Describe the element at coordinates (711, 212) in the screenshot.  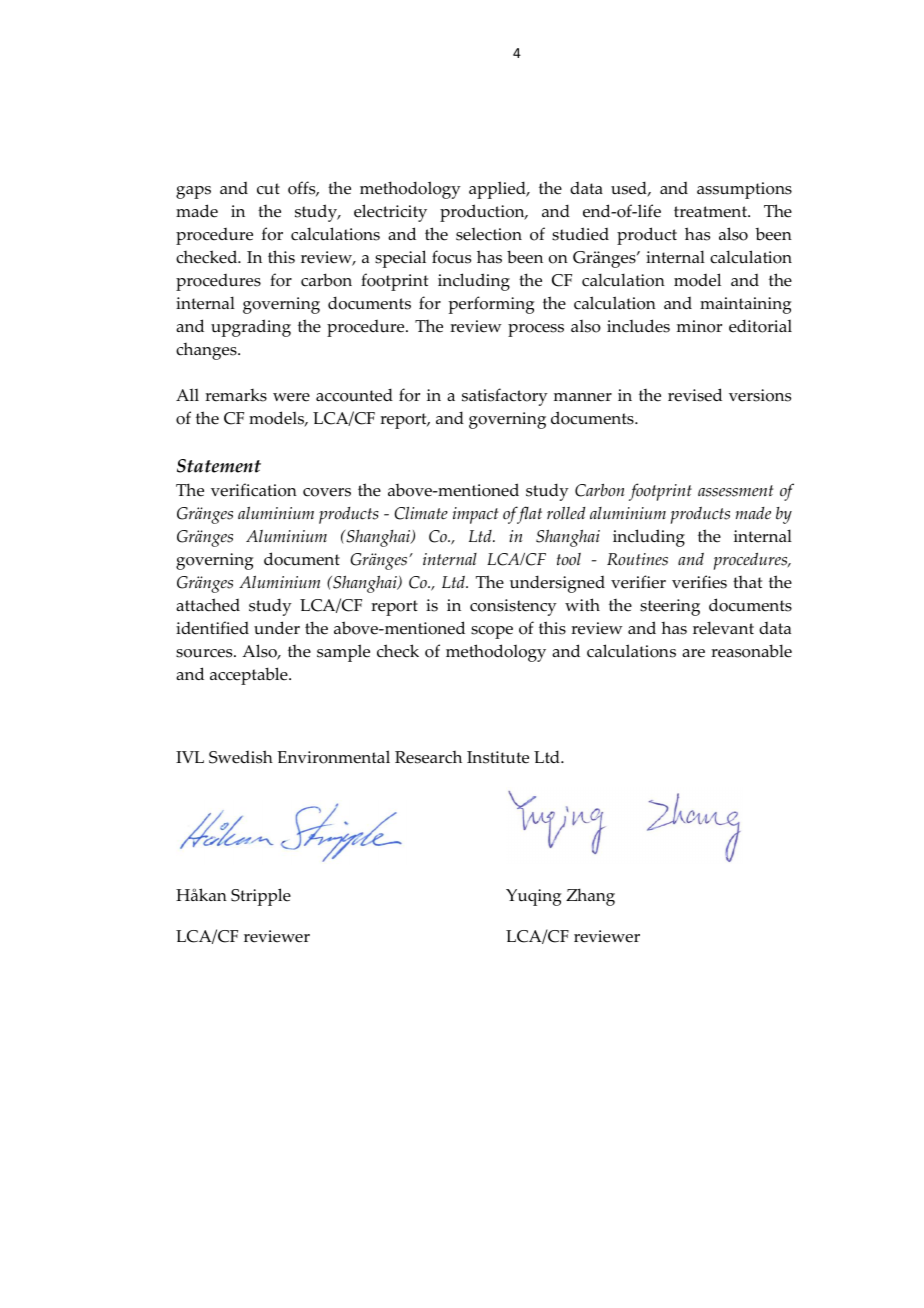
I see `treatment` at that location.
